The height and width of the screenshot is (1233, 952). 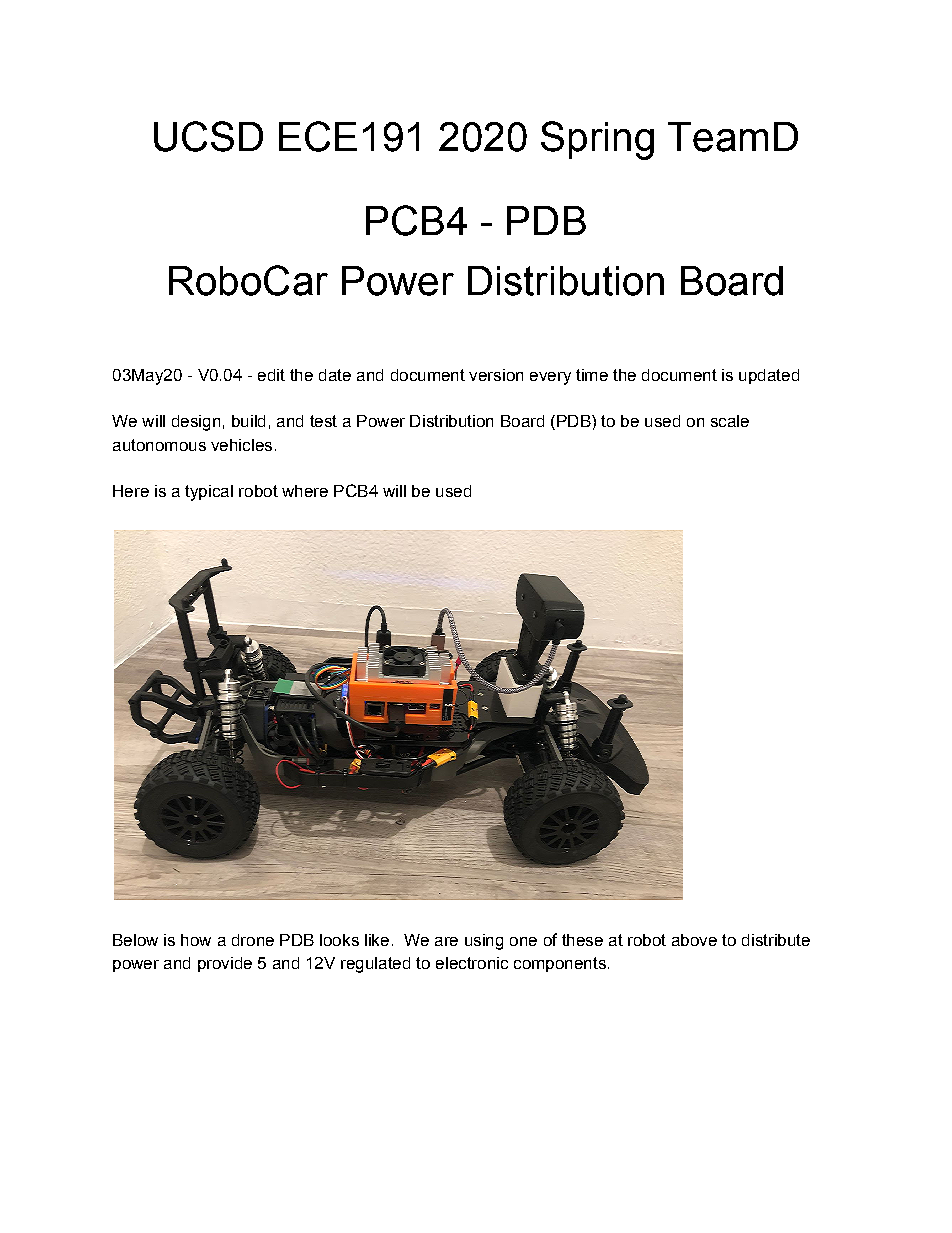 I want to click on above, so click(x=694, y=940).
